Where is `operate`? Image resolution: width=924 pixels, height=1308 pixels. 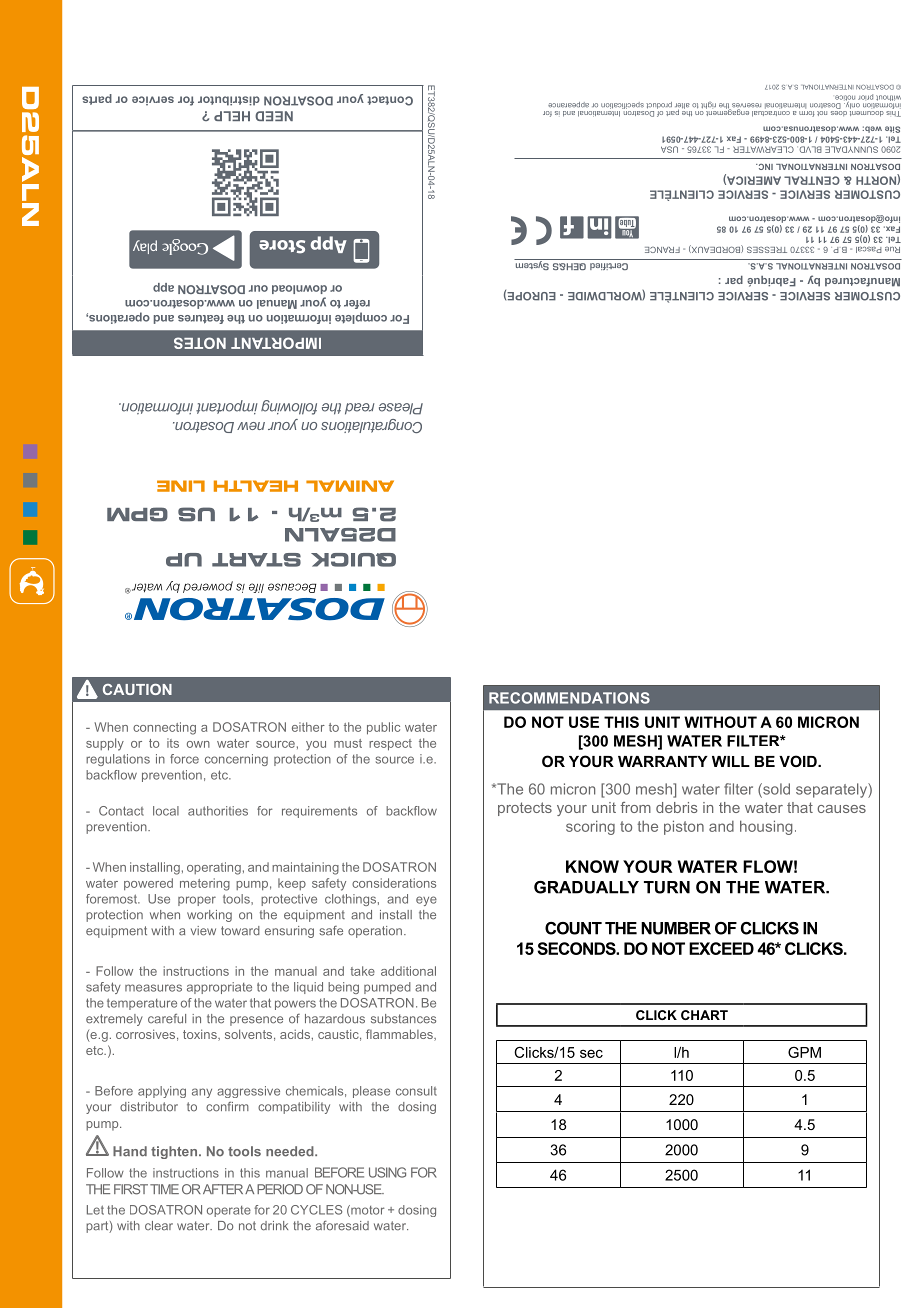
operate is located at coordinates (229, 1211).
